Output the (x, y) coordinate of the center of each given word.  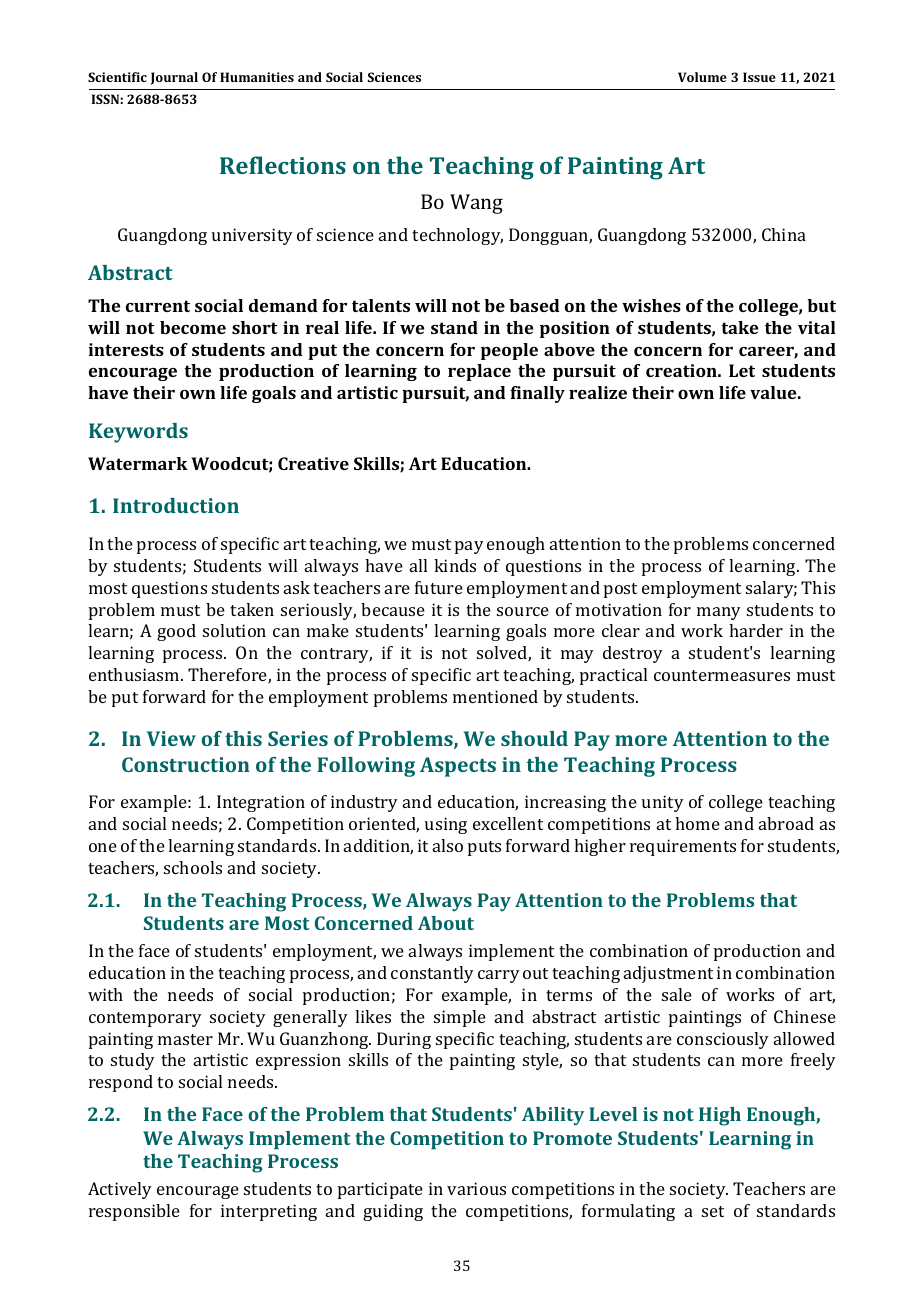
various (476, 1188)
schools (193, 867)
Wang (476, 204)
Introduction (176, 505)
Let (742, 370)
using (446, 825)
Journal (174, 78)
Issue (759, 77)
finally (537, 394)
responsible (134, 1212)
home (697, 823)
